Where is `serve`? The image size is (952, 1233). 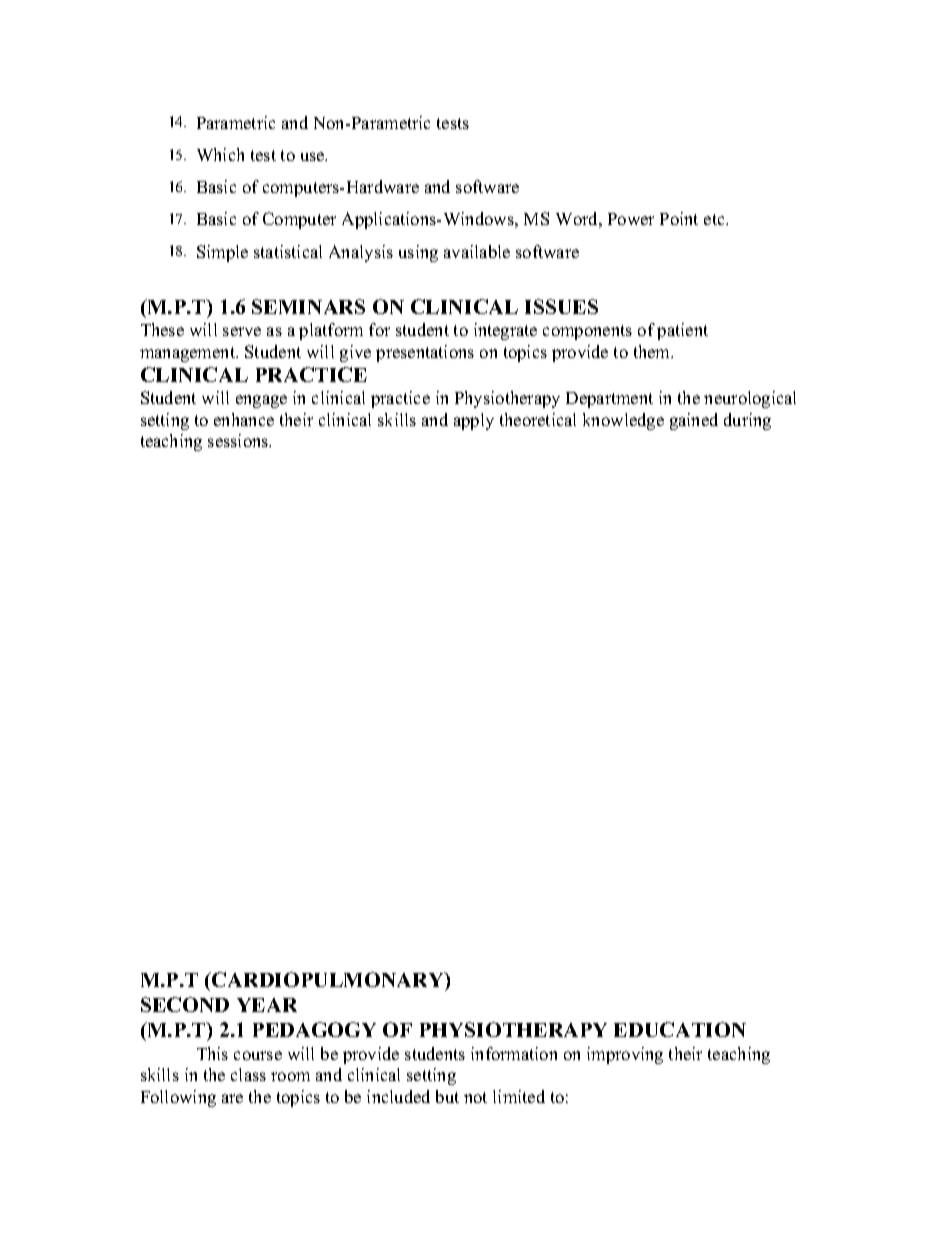
serve is located at coordinates (242, 331).
